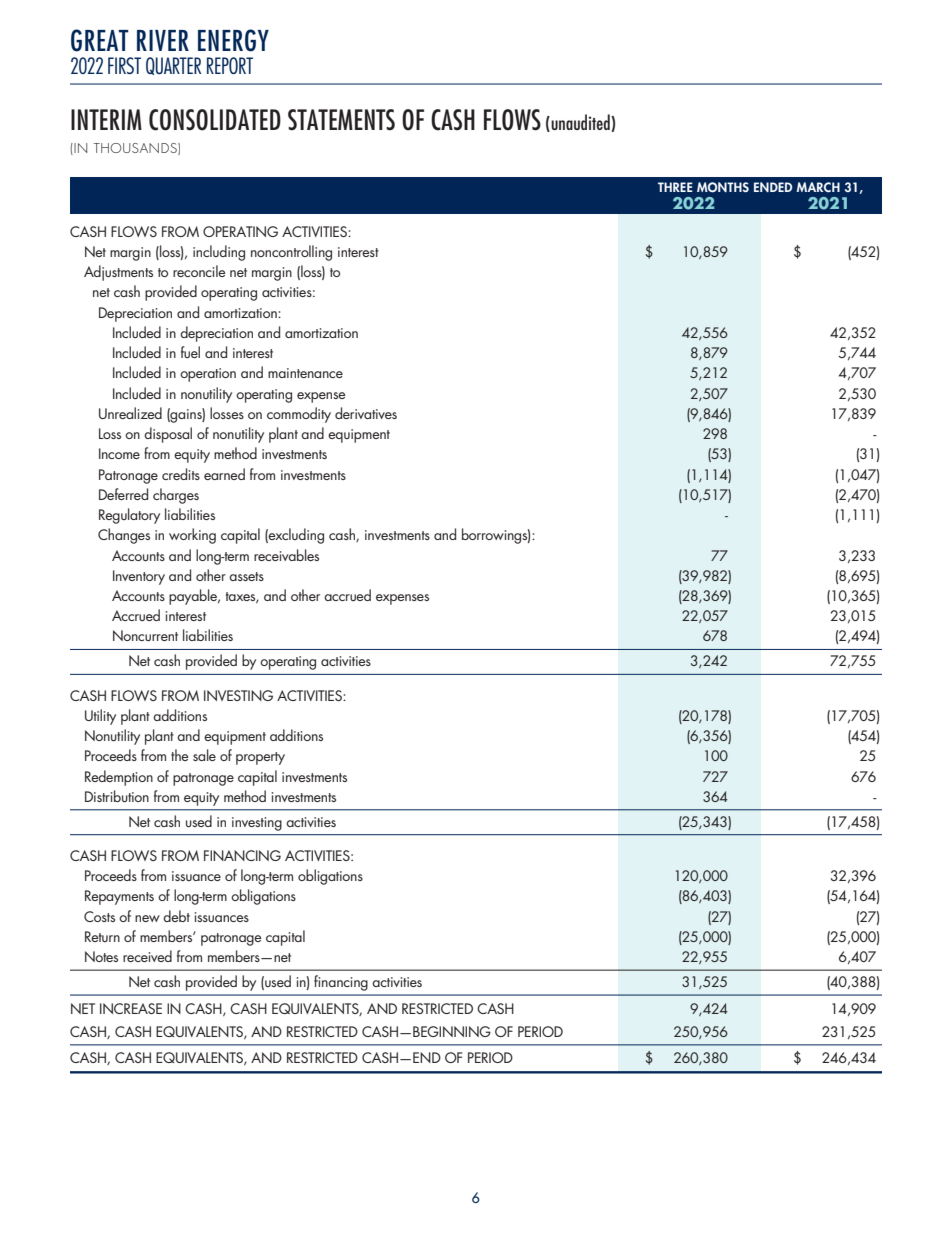  Describe the element at coordinates (723, 187) in the screenshot. I see `MONTHS` at that location.
